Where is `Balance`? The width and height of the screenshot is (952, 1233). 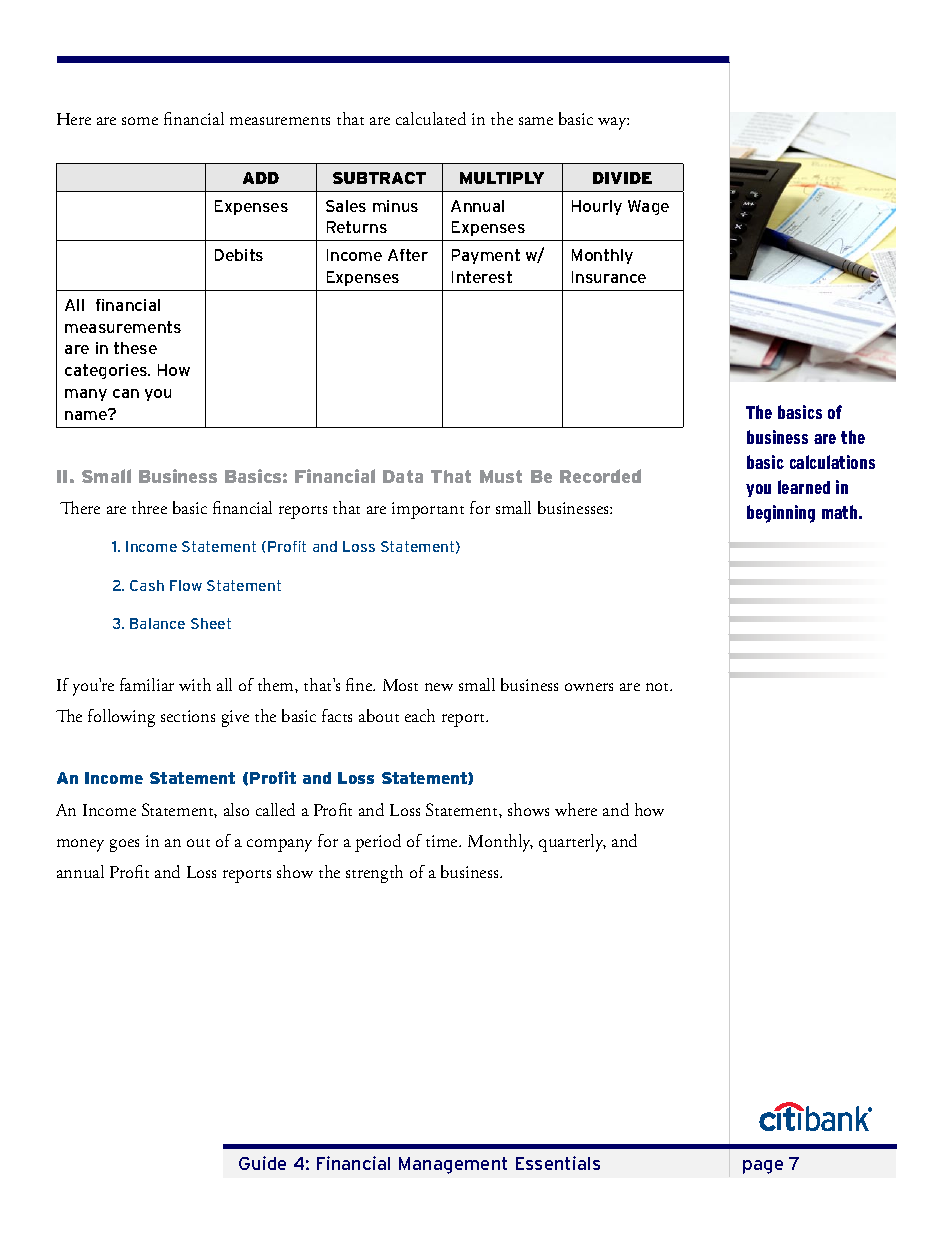 Balance is located at coordinates (157, 623).
